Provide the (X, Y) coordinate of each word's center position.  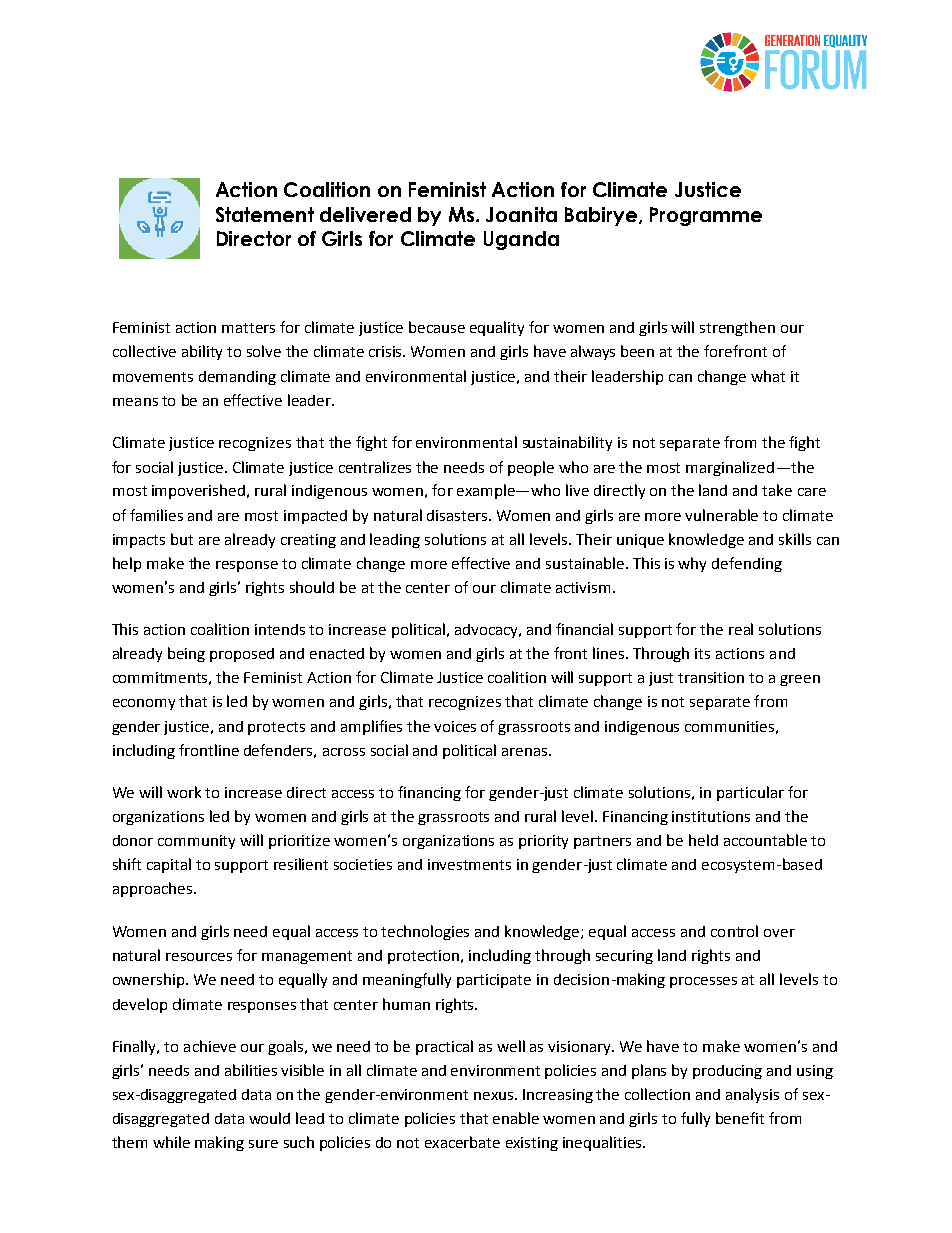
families (156, 515)
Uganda (521, 240)
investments (469, 864)
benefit (740, 1118)
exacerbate (462, 1142)
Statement (265, 214)
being (186, 654)
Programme (706, 216)
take (777, 490)
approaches (154, 889)
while (171, 1142)
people (531, 468)
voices (455, 726)
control (734, 931)
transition (711, 677)
